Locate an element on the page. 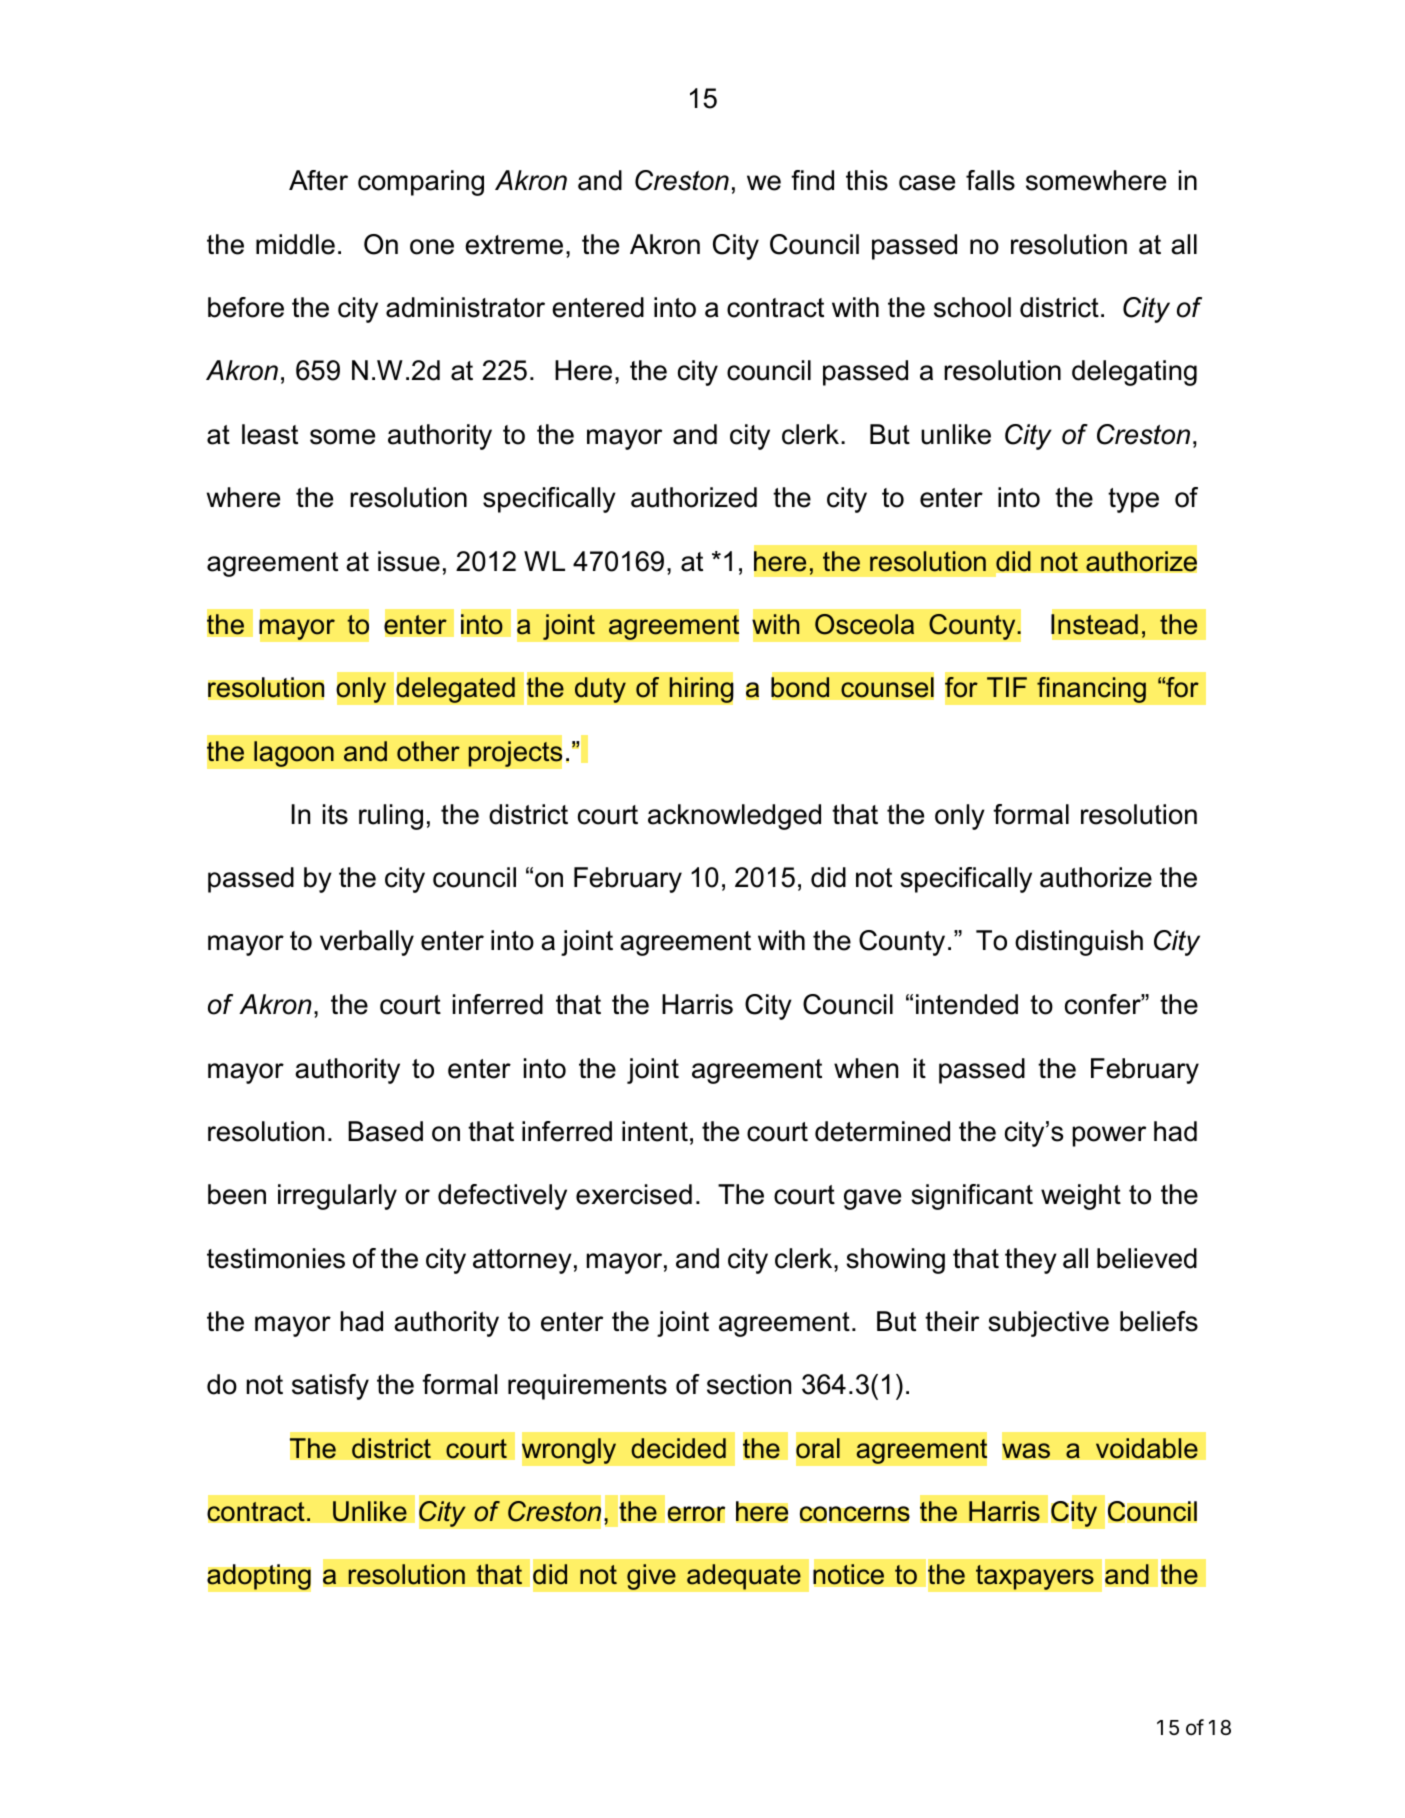  distinguish is located at coordinates (1079, 943).
